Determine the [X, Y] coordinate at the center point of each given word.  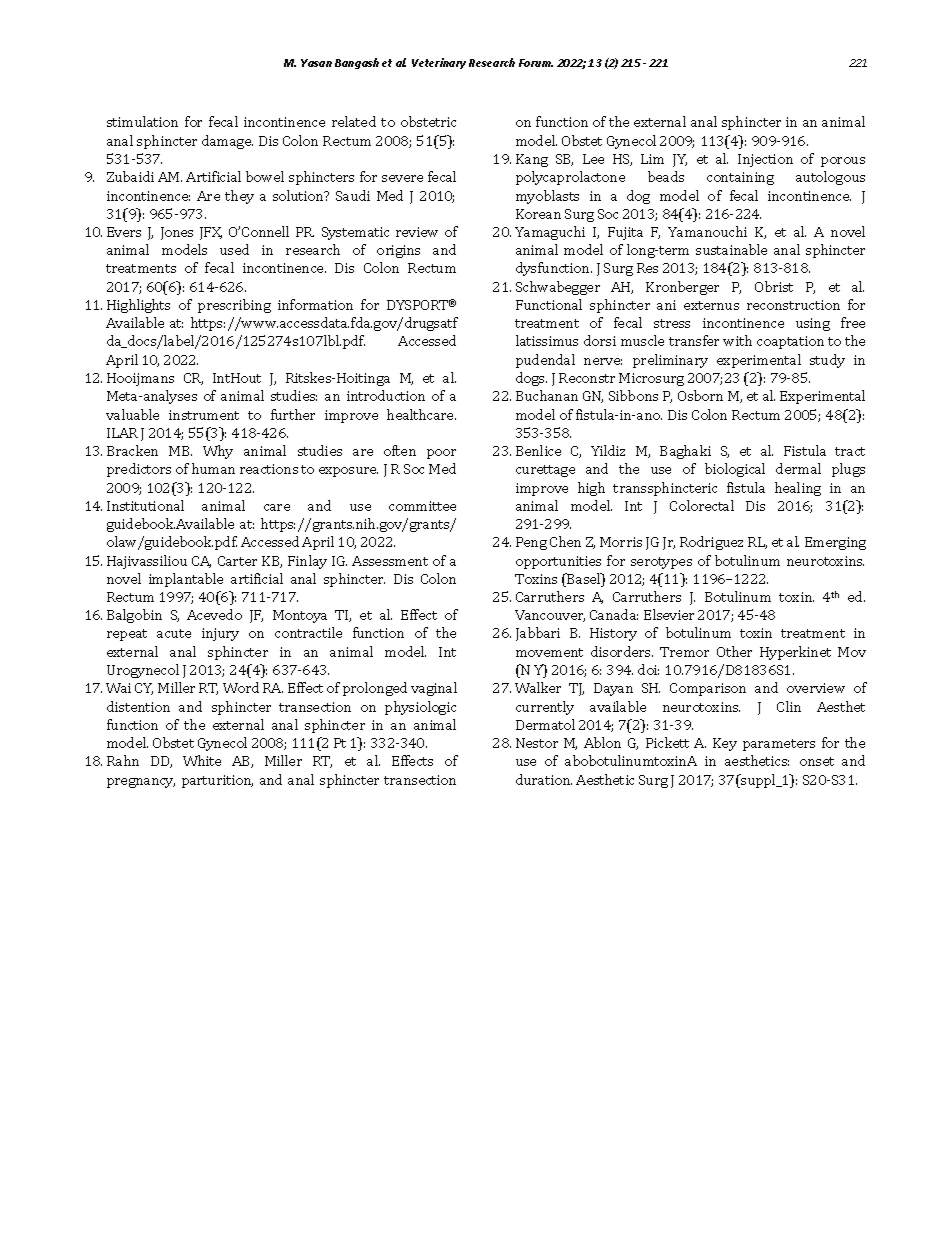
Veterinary [439, 63]
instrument [204, 415]
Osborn [700, 395]
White [202, 760]
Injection [765, 160]
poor [441, 454]
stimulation [142, 121]
